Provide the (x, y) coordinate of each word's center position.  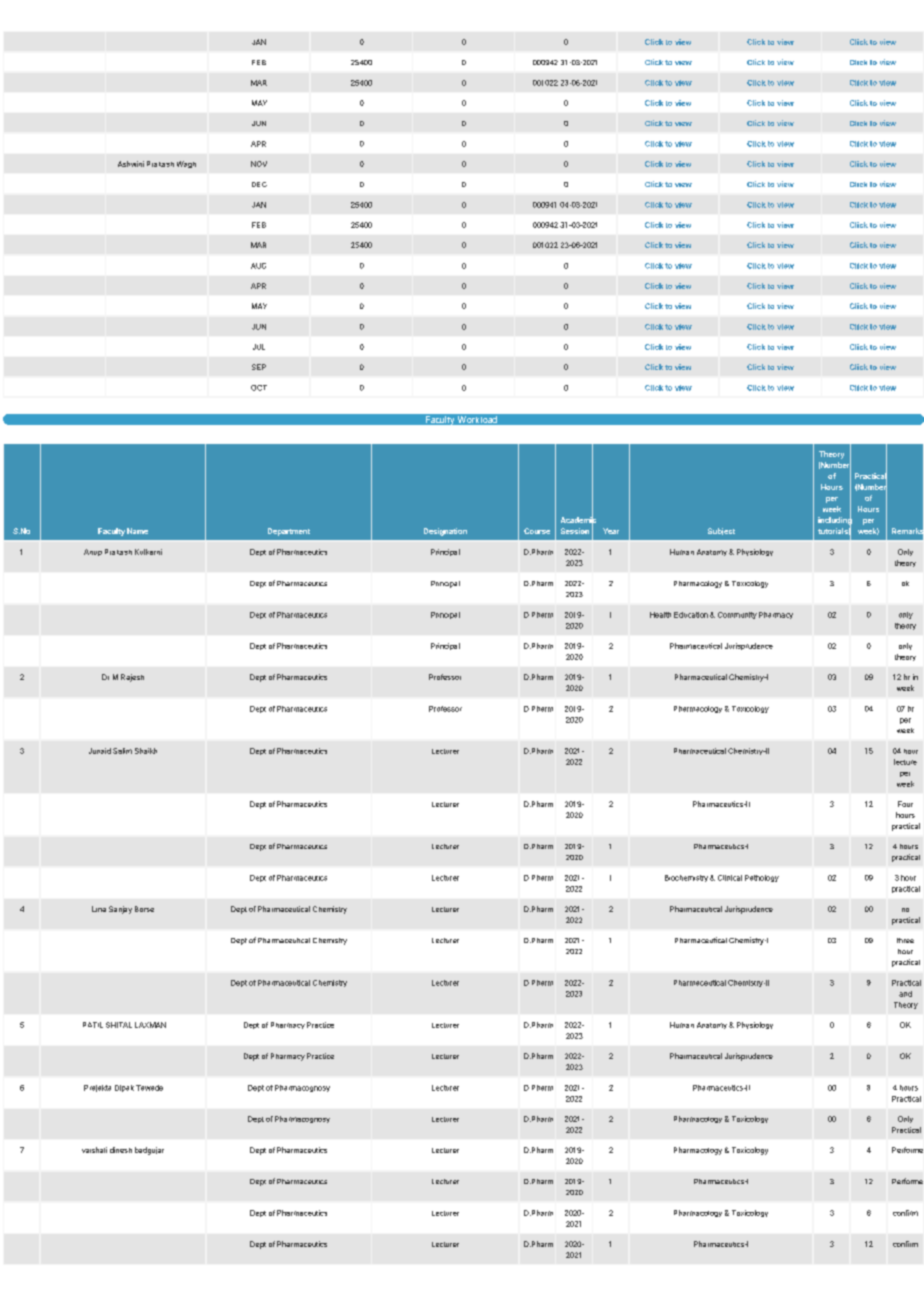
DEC (259, 184)
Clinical (730, 878)
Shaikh (146, 751)
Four (905, 804)
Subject (721, 531)
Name (137, 531)
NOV (259, 164)
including (835, 521)
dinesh (121, 1150)
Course (537, 531)
